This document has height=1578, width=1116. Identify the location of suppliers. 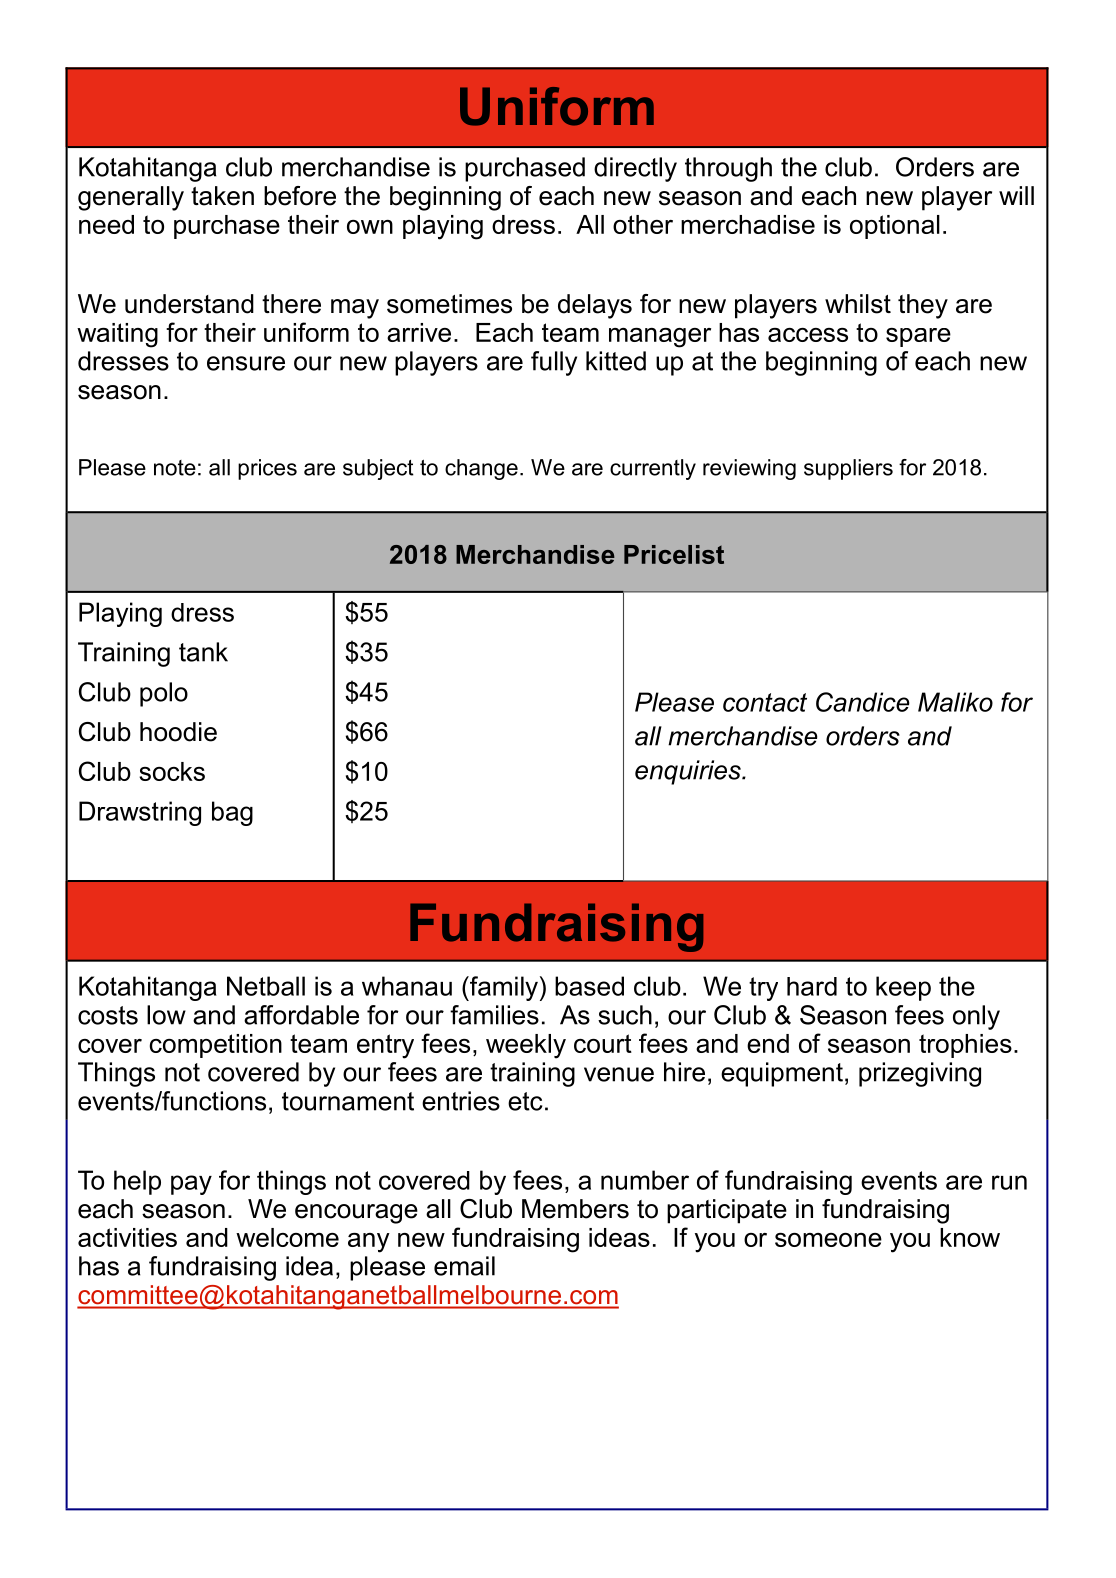
(848, 469).
